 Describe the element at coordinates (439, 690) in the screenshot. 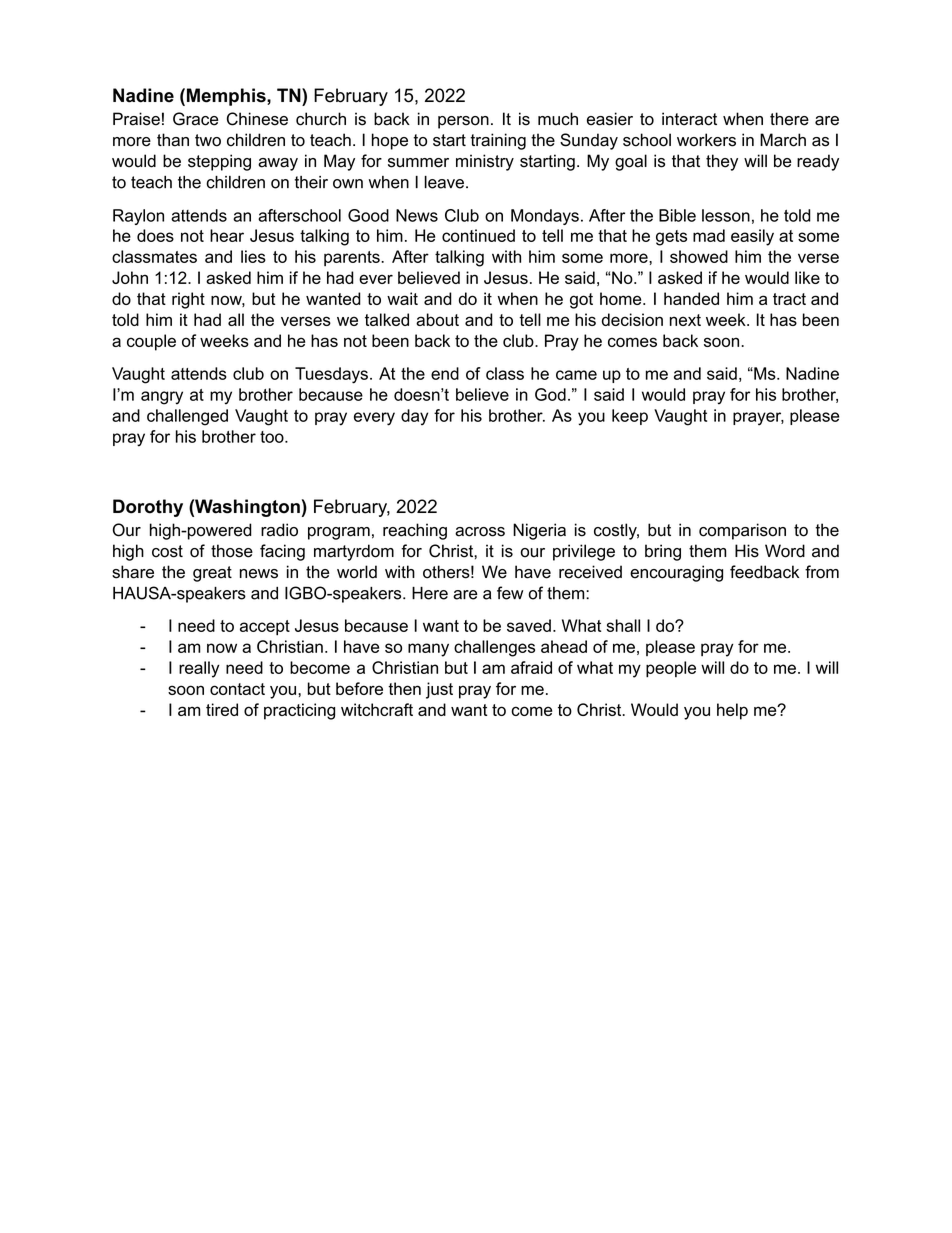

I see `just` at that location.
